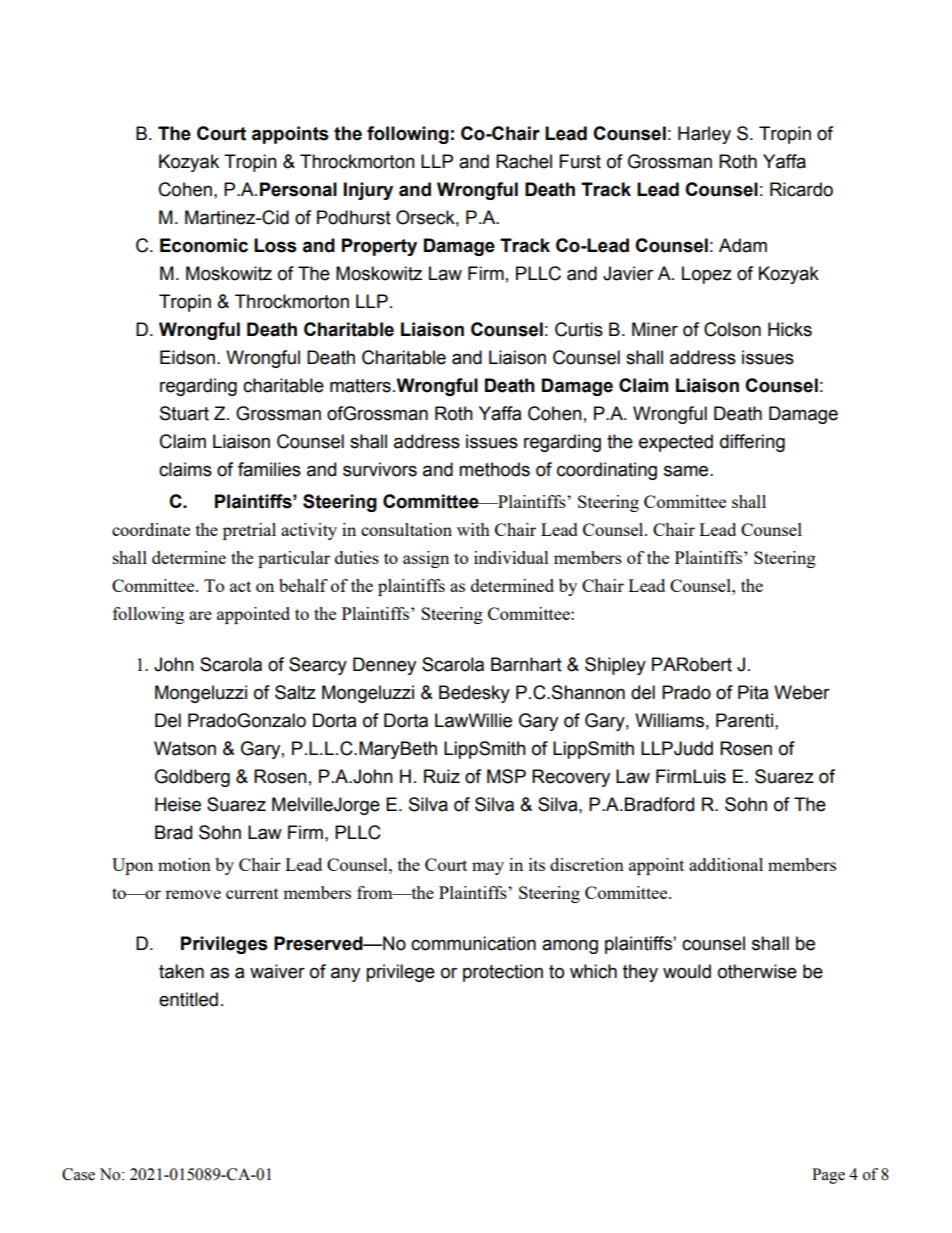 The image size is (952, 1233). I want to click on Rachel, so click(524, 161).
